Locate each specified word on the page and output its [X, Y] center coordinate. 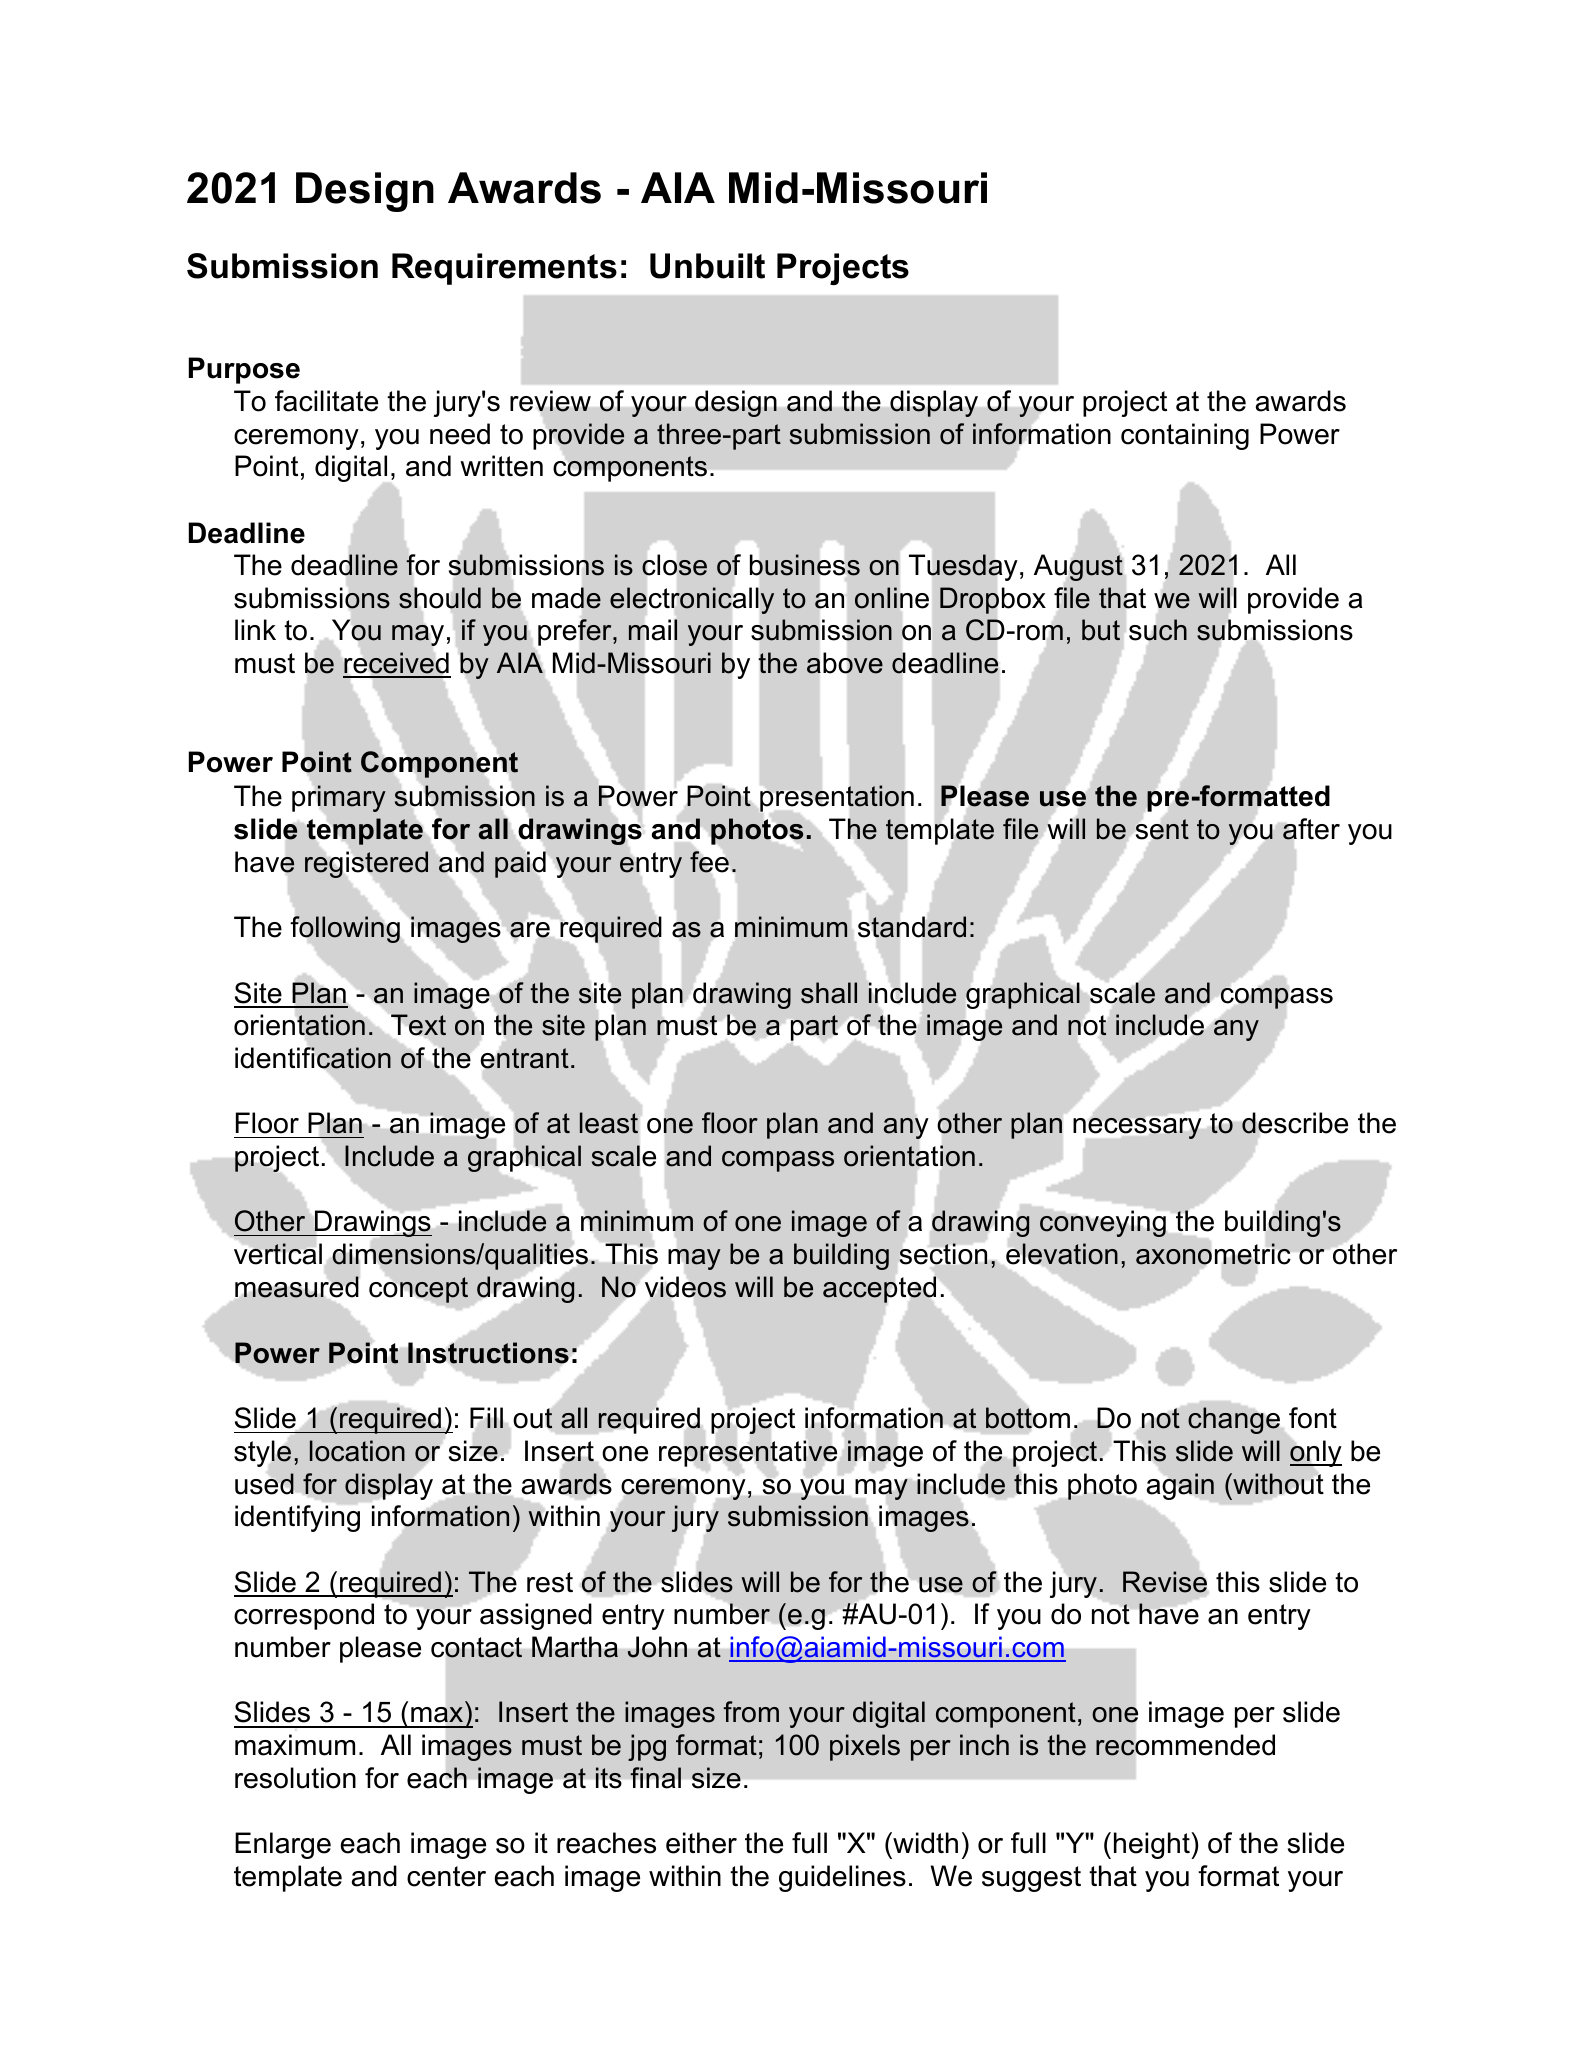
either [701, 1843]
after [1311, 829]
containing [1185, 436]
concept [418, 1290]
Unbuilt [707, 266]
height [1153, 1845]
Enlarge [283, 1845]
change [1234, 1420]
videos [685, 1287]
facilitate [326, 401]
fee [709, 862]
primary [339, 798]
